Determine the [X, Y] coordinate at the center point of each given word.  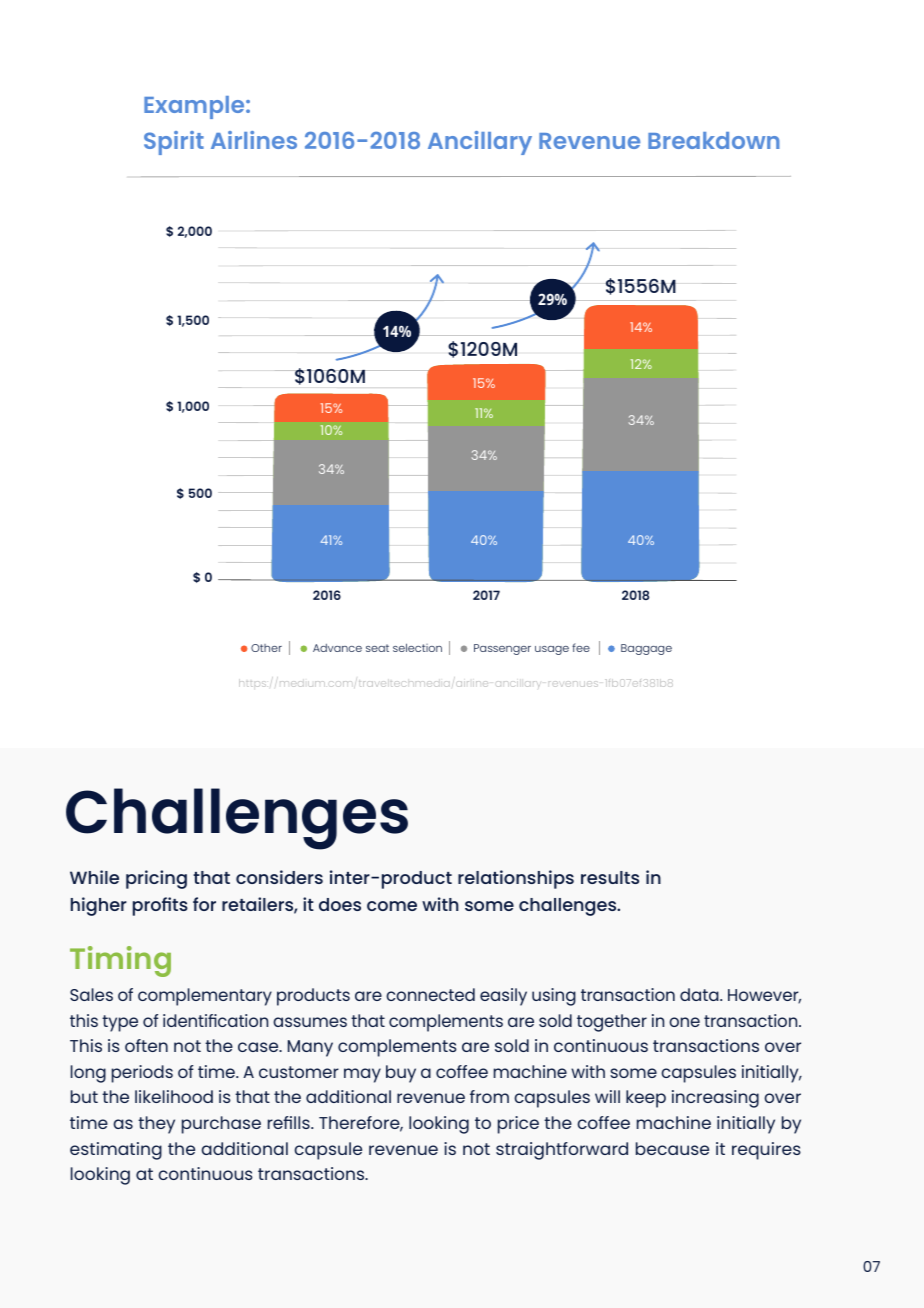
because [672, 1148]
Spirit [174, 143]
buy [401, 1074]
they [156, 1125]
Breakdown [714, 140]
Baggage [646, 649]
